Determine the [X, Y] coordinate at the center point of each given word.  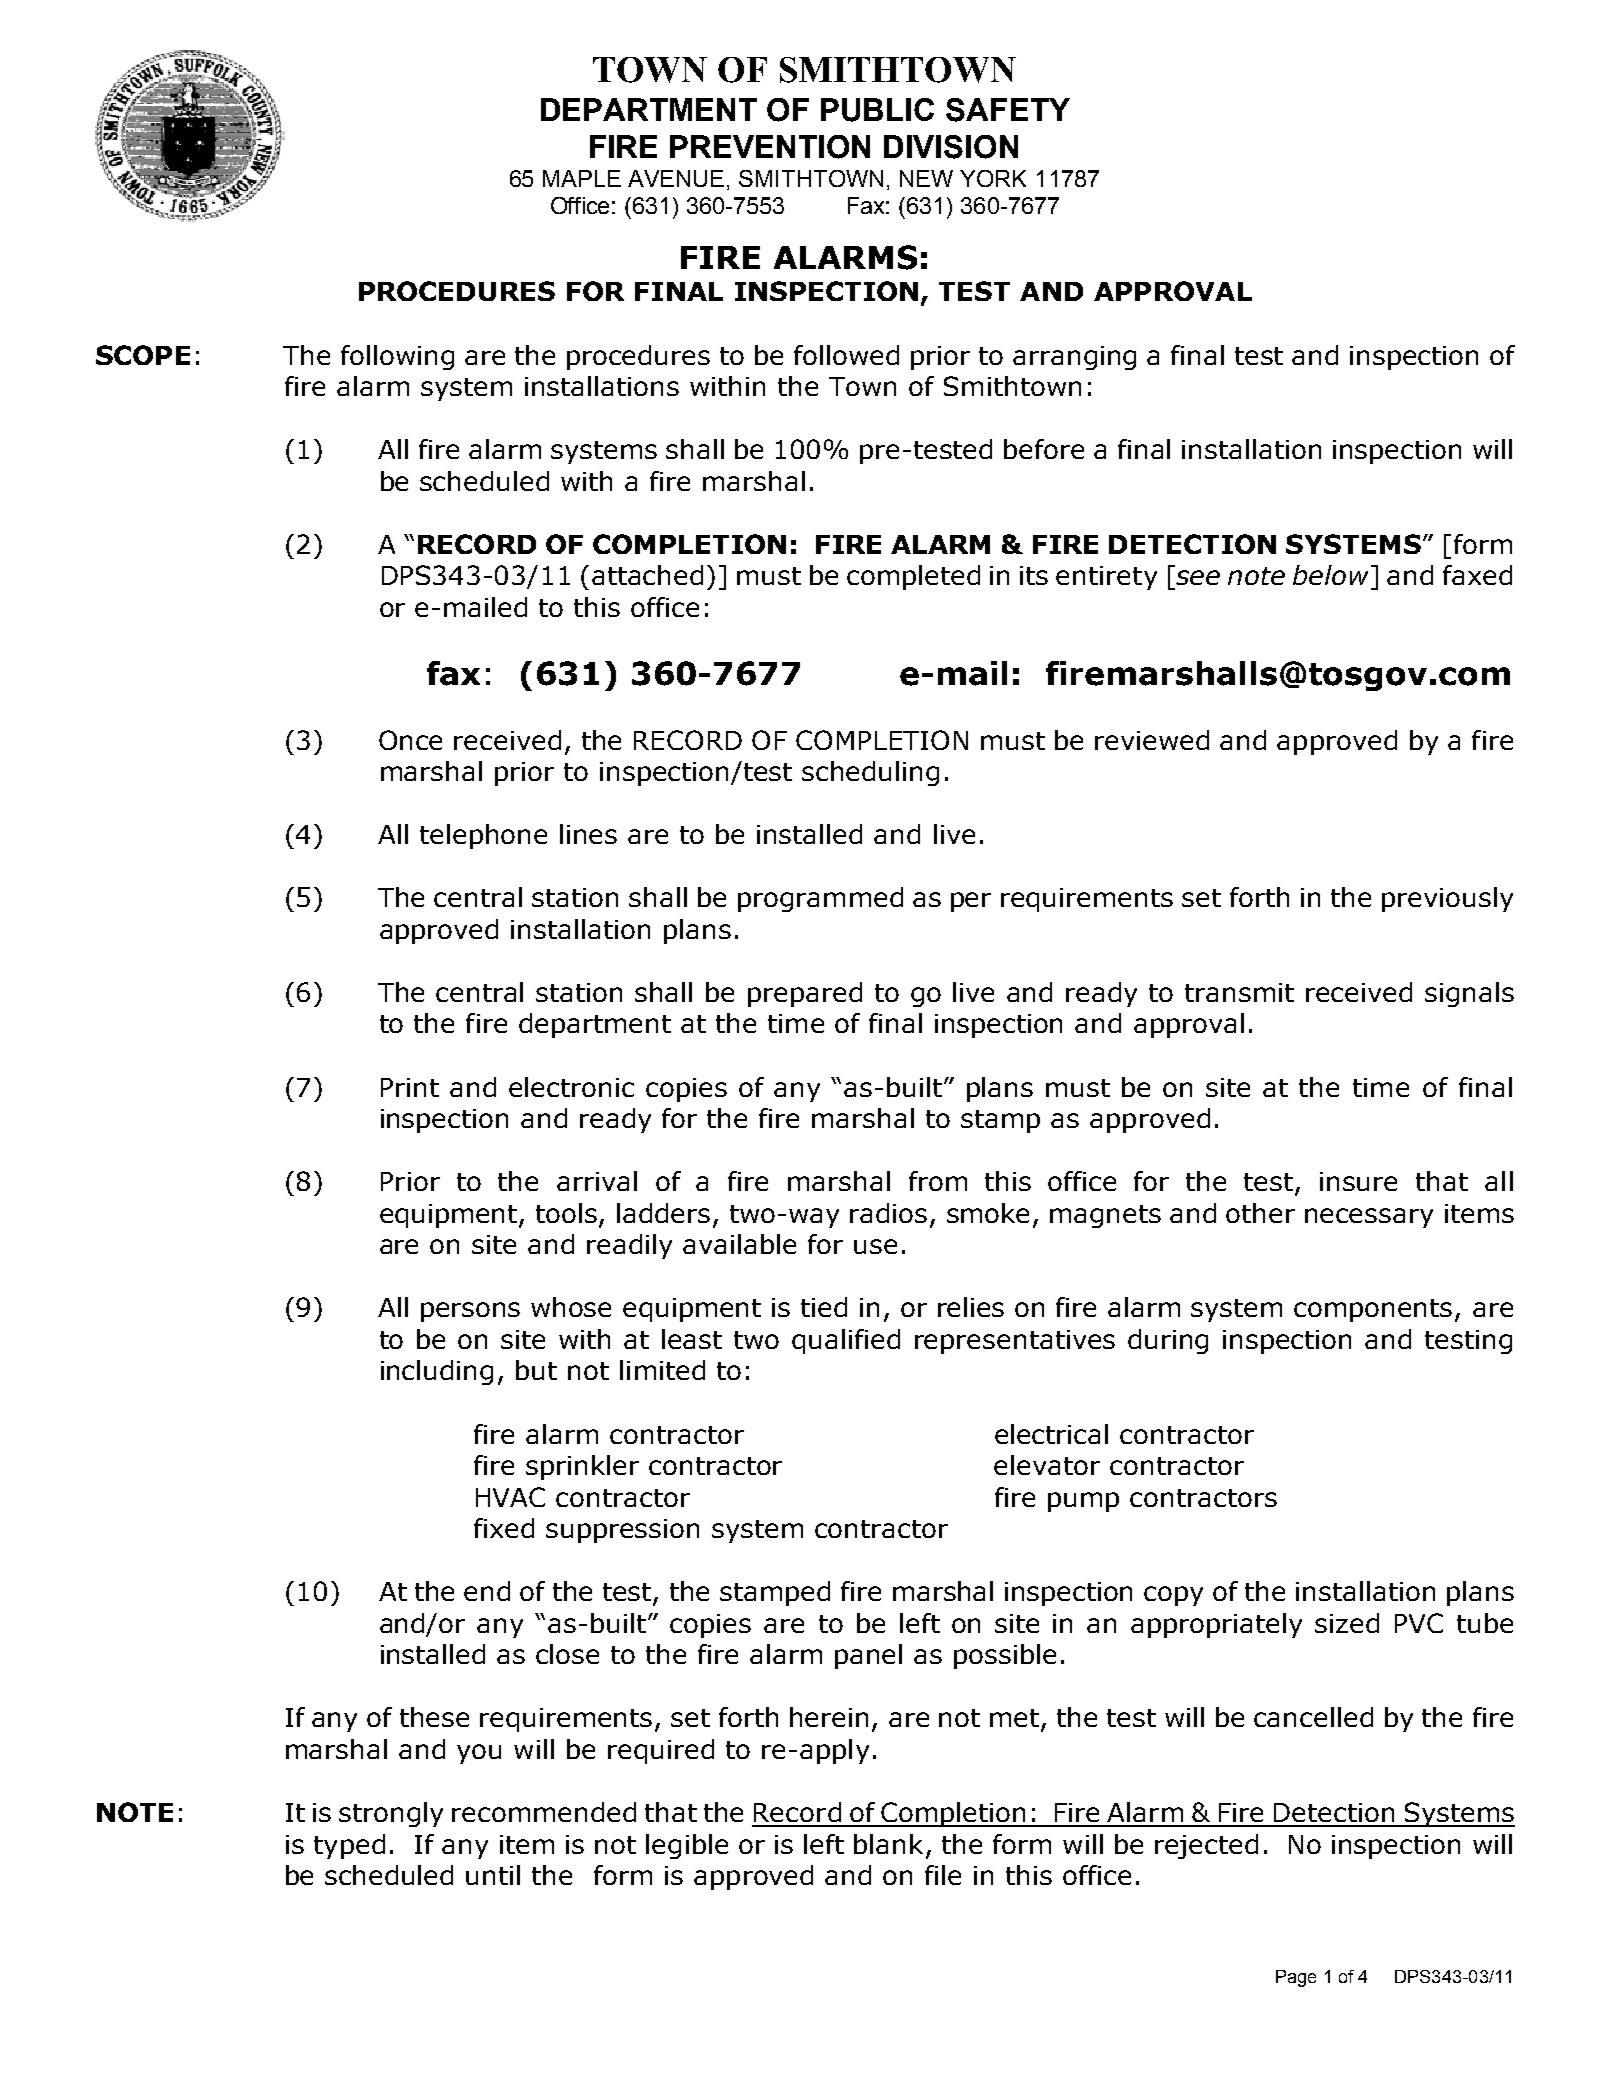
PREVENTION [770, 147]
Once [410, 740]
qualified [846, 1341]
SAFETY [1008, 110]
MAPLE [582, 178]
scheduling [870, 773]
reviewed [1152, 740]
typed [349, 1846]
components [1373, 1310]
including [437, 1372]
